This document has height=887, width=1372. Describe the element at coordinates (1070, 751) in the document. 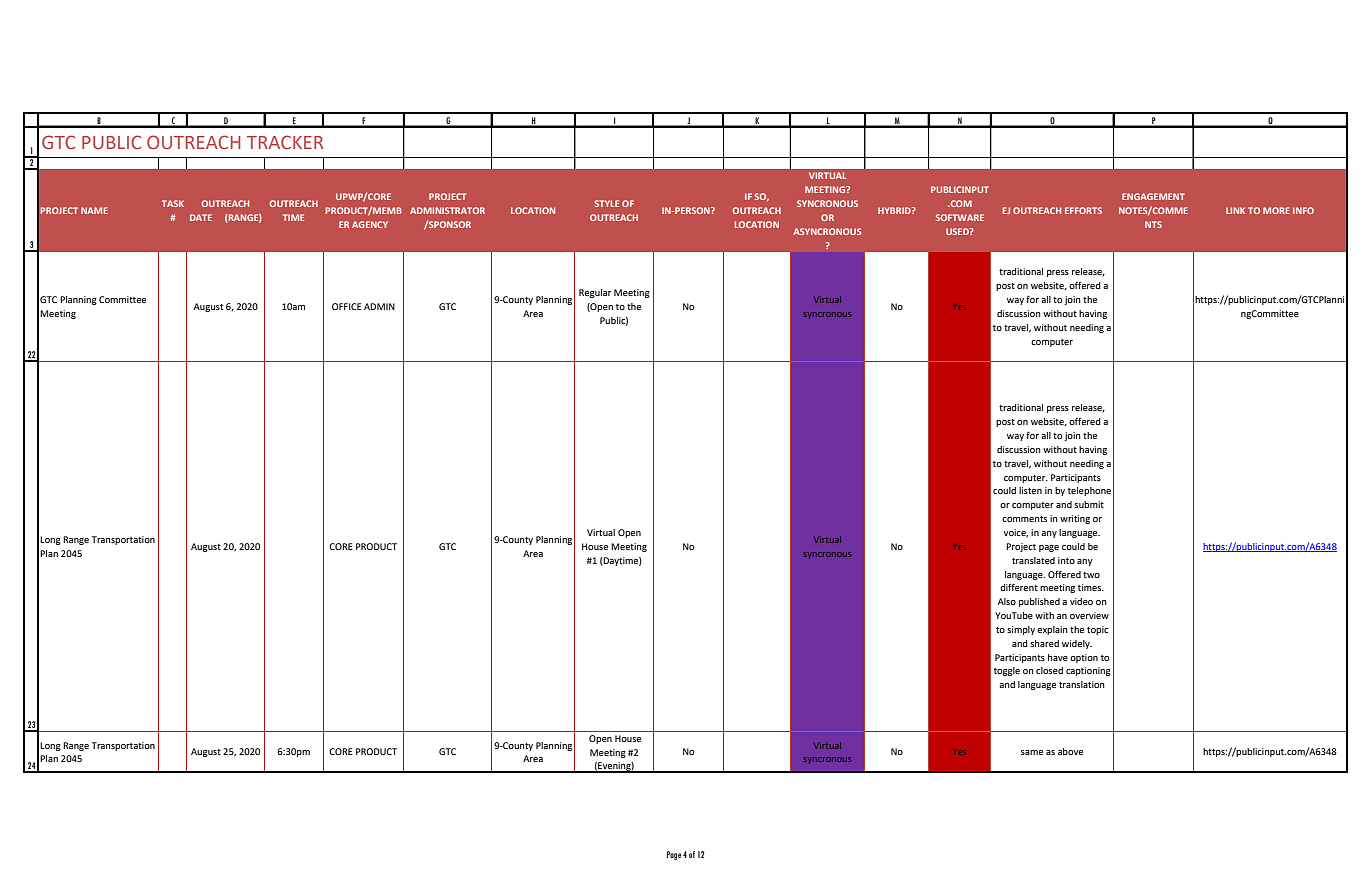

I see `above` at that location.
